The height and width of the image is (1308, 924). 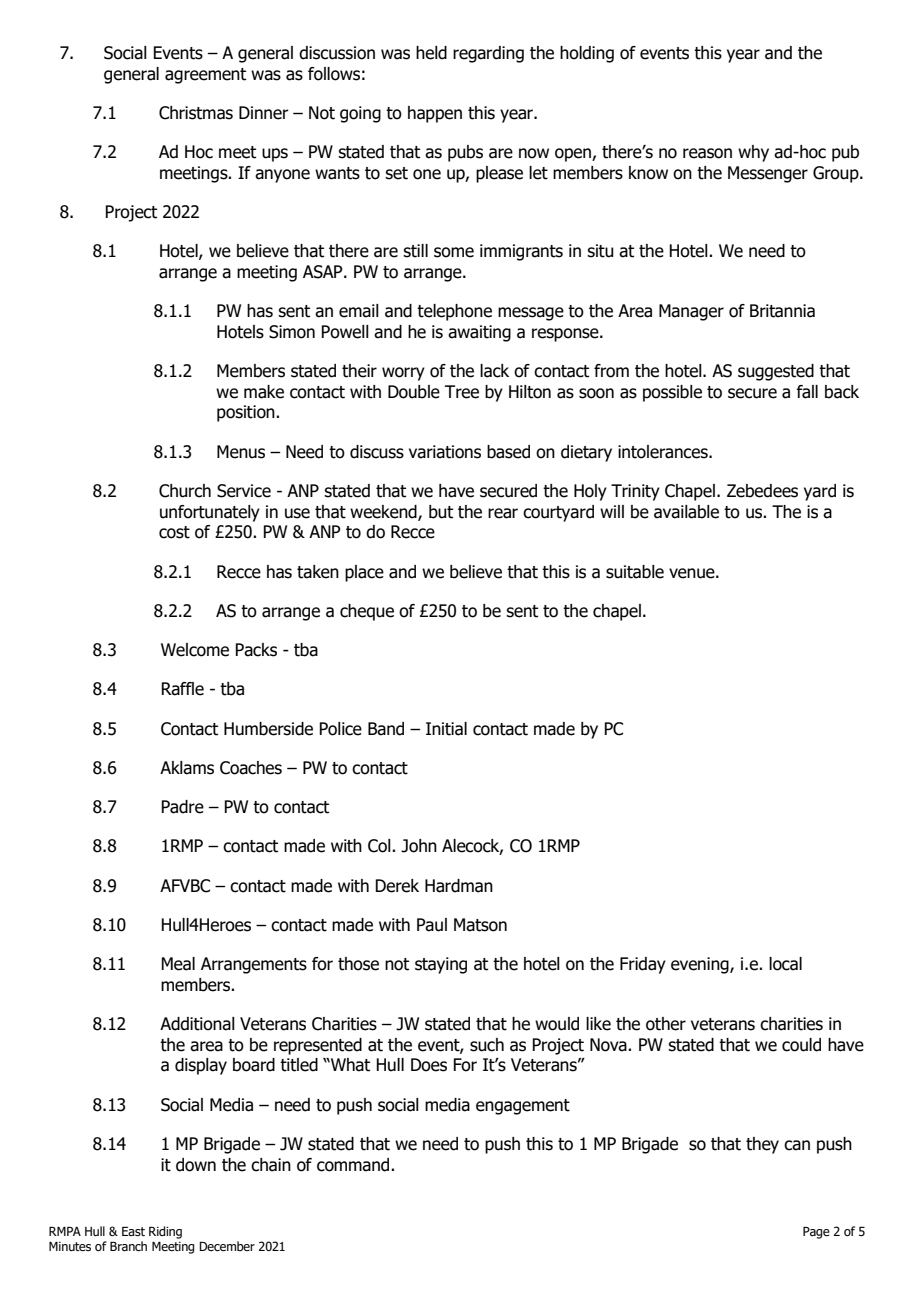 What do you see at coordinates (178, 964) in the image?
I see `Meal` at bounding box center [178, 964].
